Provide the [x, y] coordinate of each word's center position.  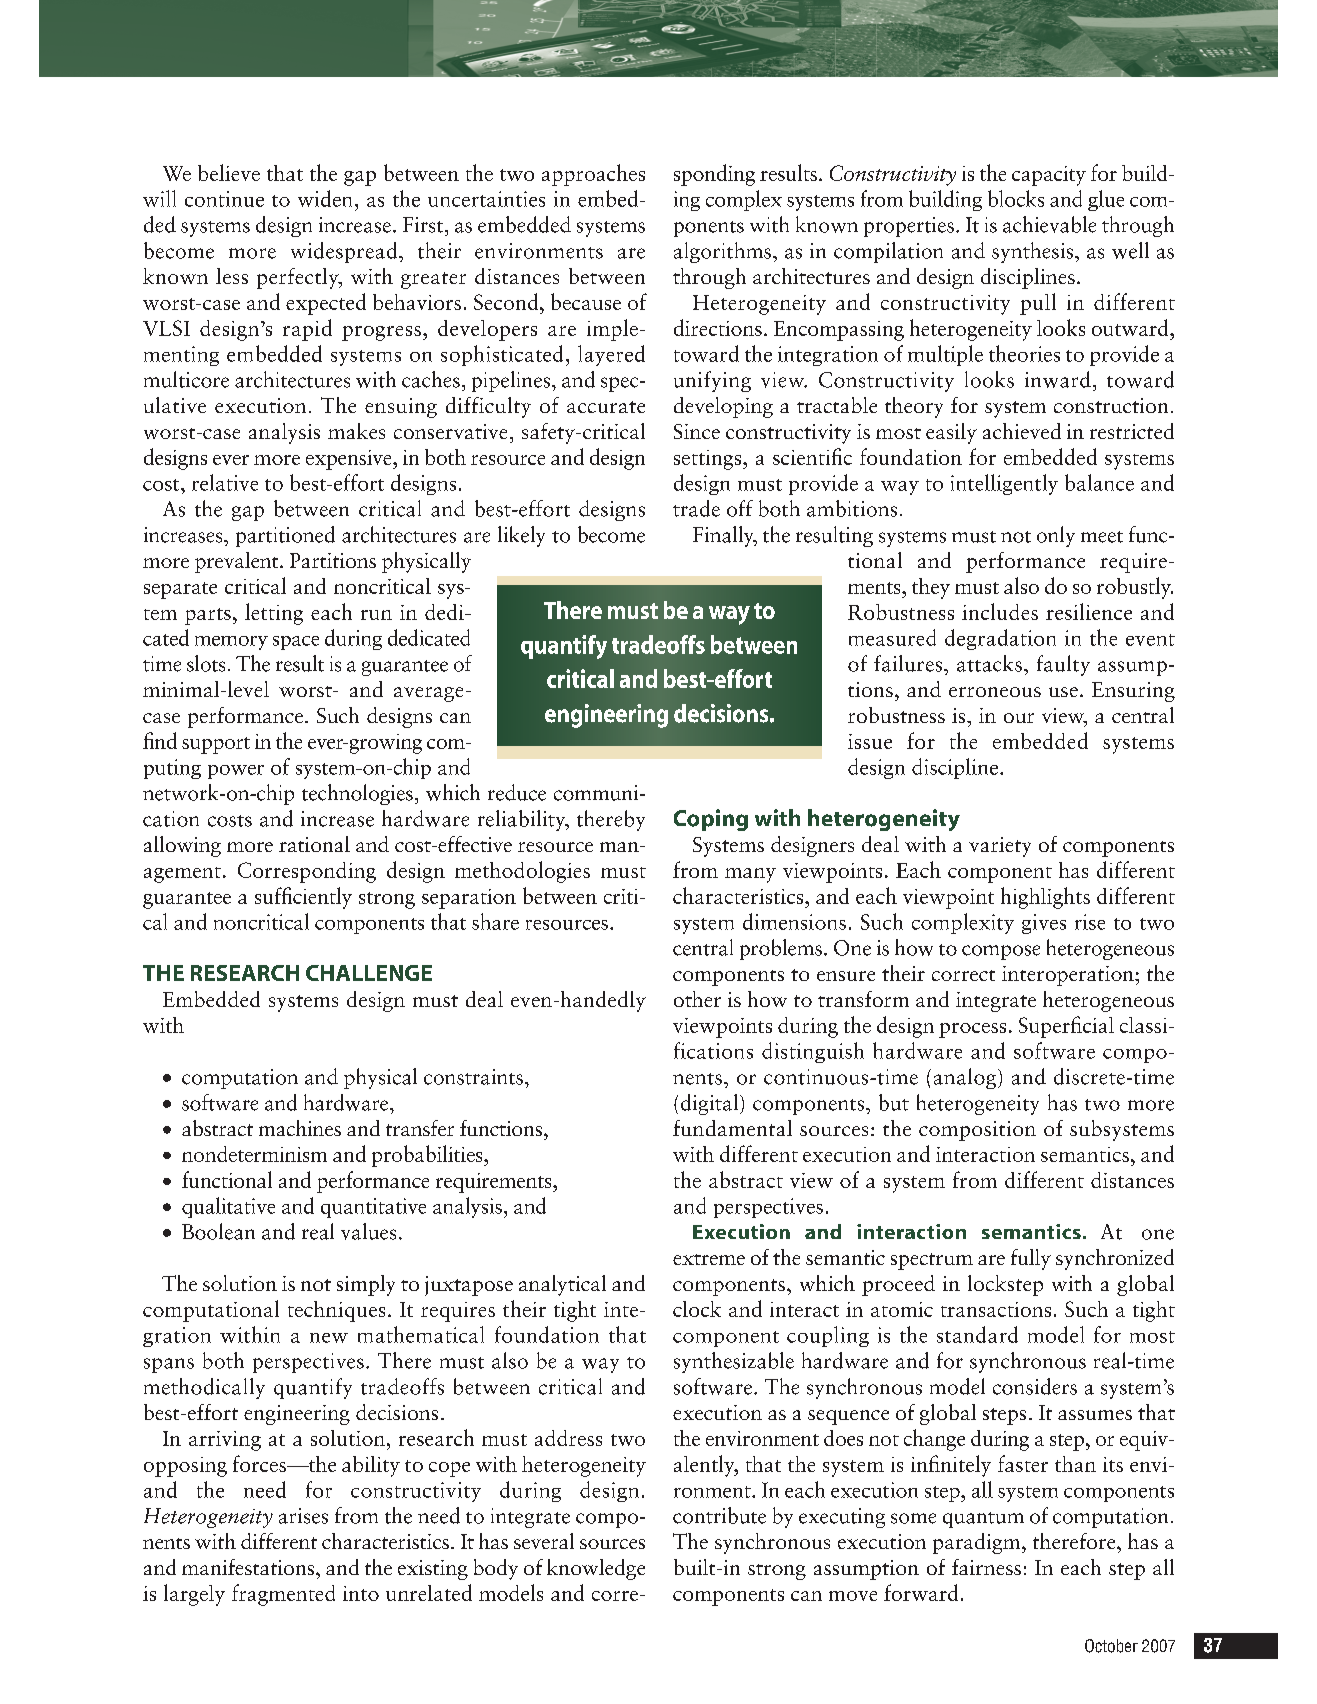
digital [709, 1104]
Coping [711, 820]
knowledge [596, 1569]
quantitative [373, 1208]
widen [325, 198]
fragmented [283, 1595]
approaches [593, 175]
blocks [1016, 198]
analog [965, 1078]
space [296, 643]
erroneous [995, 692]
